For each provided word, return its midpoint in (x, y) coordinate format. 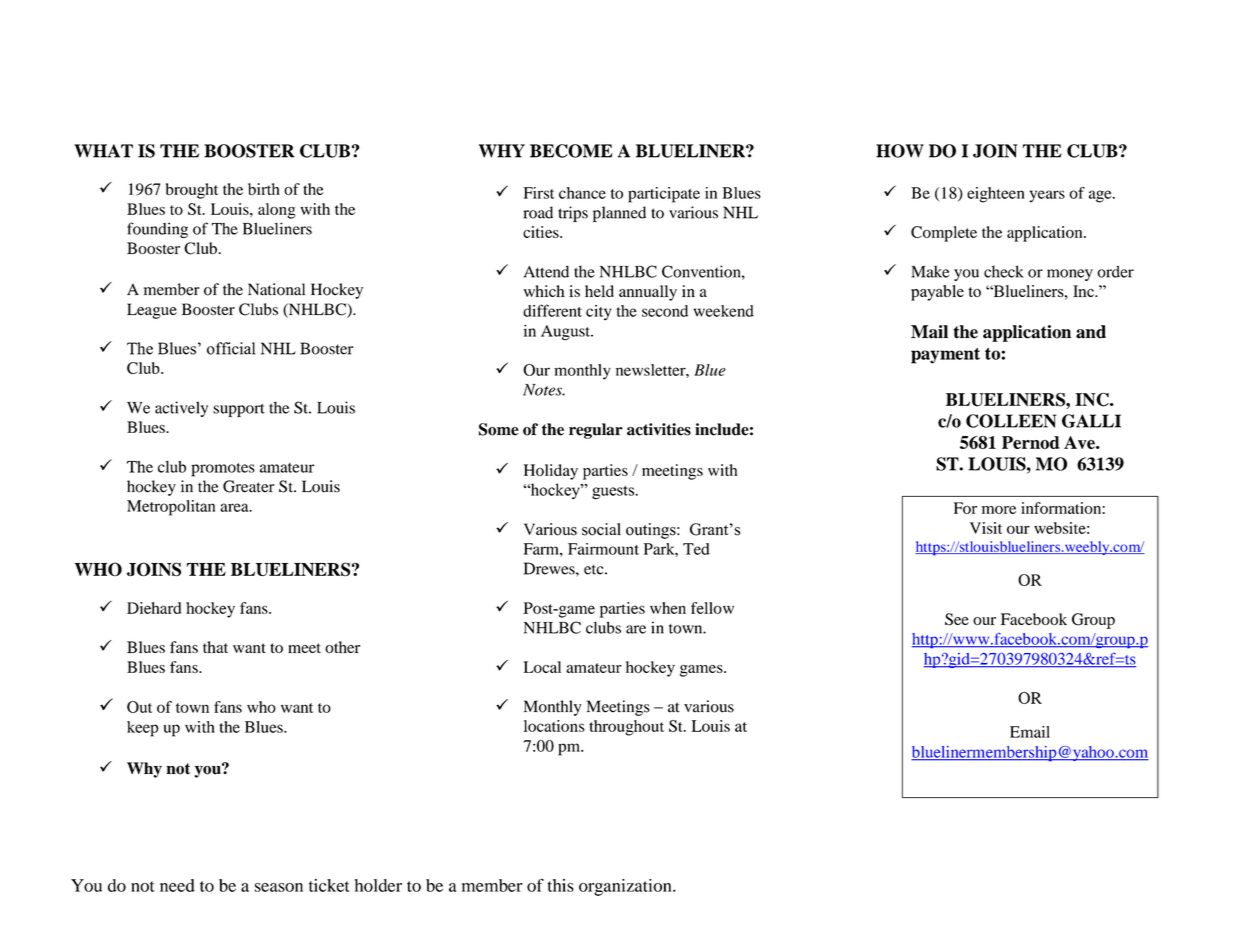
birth (264, 189)
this (561, 885)
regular (596, 431)
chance (582, 193)
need (177, 885)
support (239, 410)
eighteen (996, 195)
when (668, 608)
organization (626, 887)
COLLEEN (1011, 421)
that (215, 647)
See (957, 619)
